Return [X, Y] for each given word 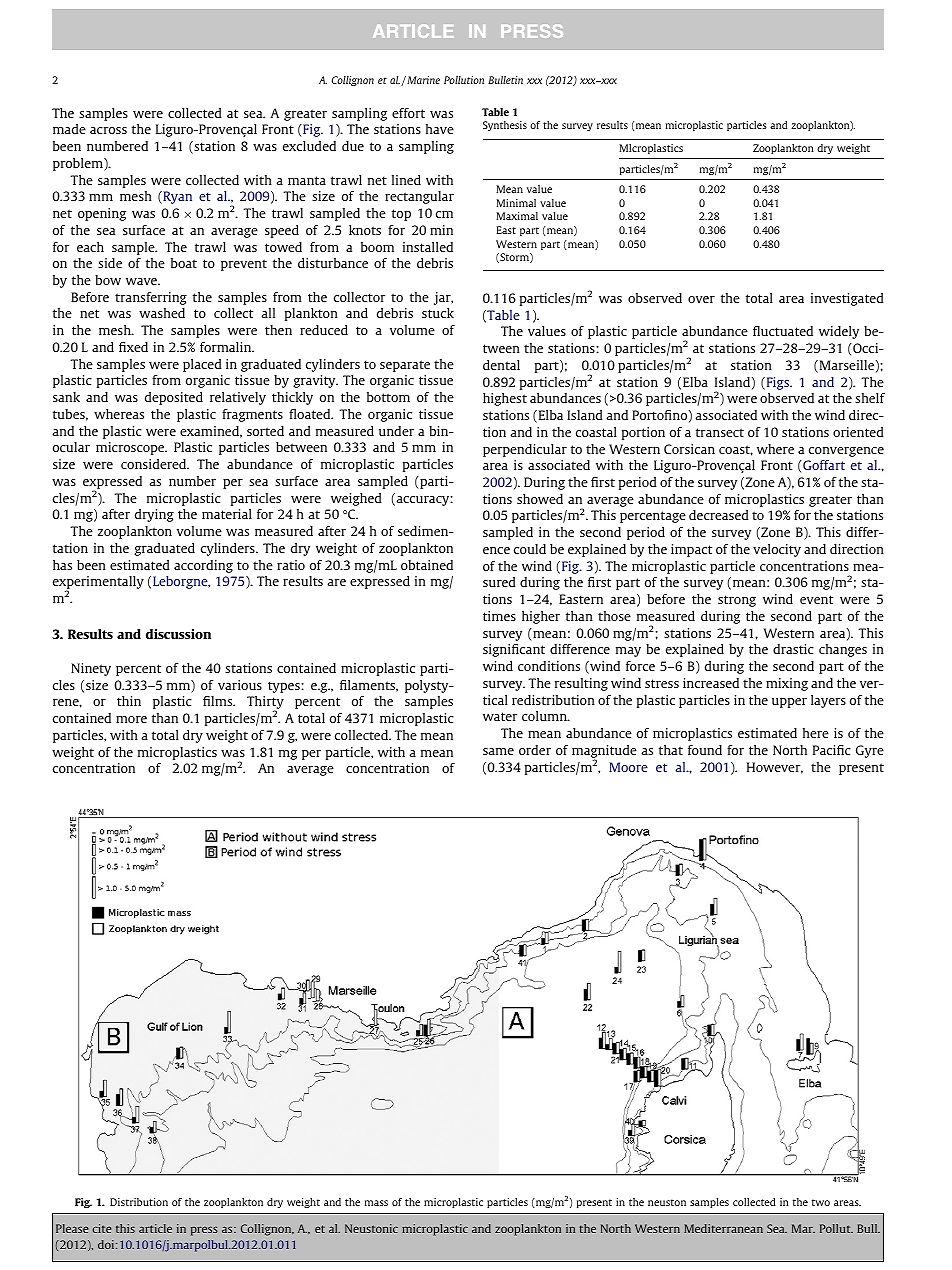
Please [72, 1228]
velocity [777, 550]
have [440, 129]
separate [405, 366]
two [821, 1202]
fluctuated [783, 331]
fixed [133, 347]
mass [376, 1203]
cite [102, 1228]
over [701, 299]
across [108, 130]
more [131, 719]
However [775, 768]
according [203, 566]
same [498, 751]
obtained [427, 565]
